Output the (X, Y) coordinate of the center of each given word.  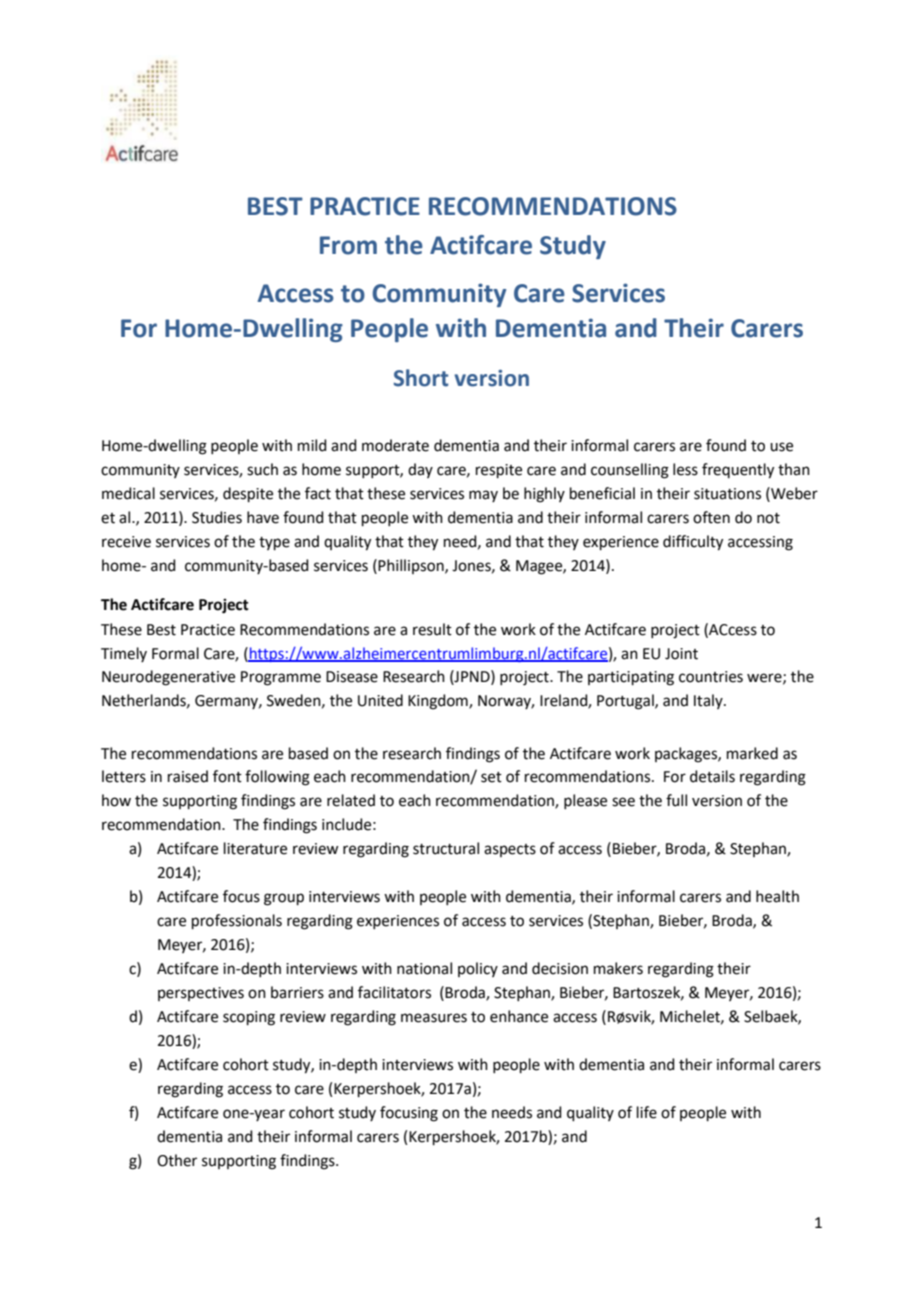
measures (434, 1018)
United (380, 700)
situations (727, 494)
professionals (237, 921)
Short (421, 378)
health (777, 896)
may (483, 496)
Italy (709, 701)
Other (177, 1160)
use (781, 447)
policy (478, 969)
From (348, 245)
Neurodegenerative (168, 678)
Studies (217, 517)
